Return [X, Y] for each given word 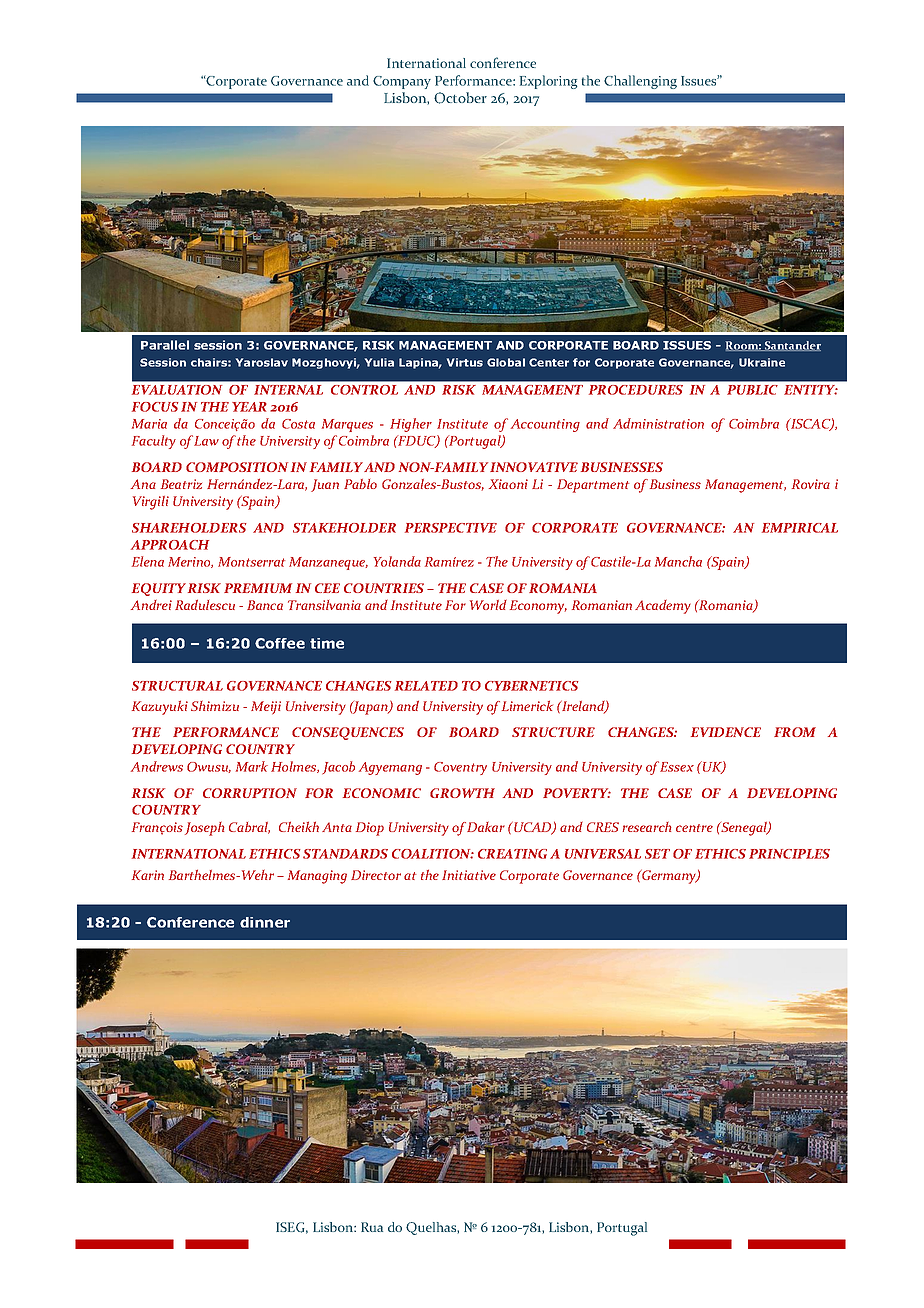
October [460, 98]
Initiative [469, 875]
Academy [663, 606]
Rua [372, 1227]
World [488, 604]
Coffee [280, 643]
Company [402, 82]
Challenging [640, 82]
